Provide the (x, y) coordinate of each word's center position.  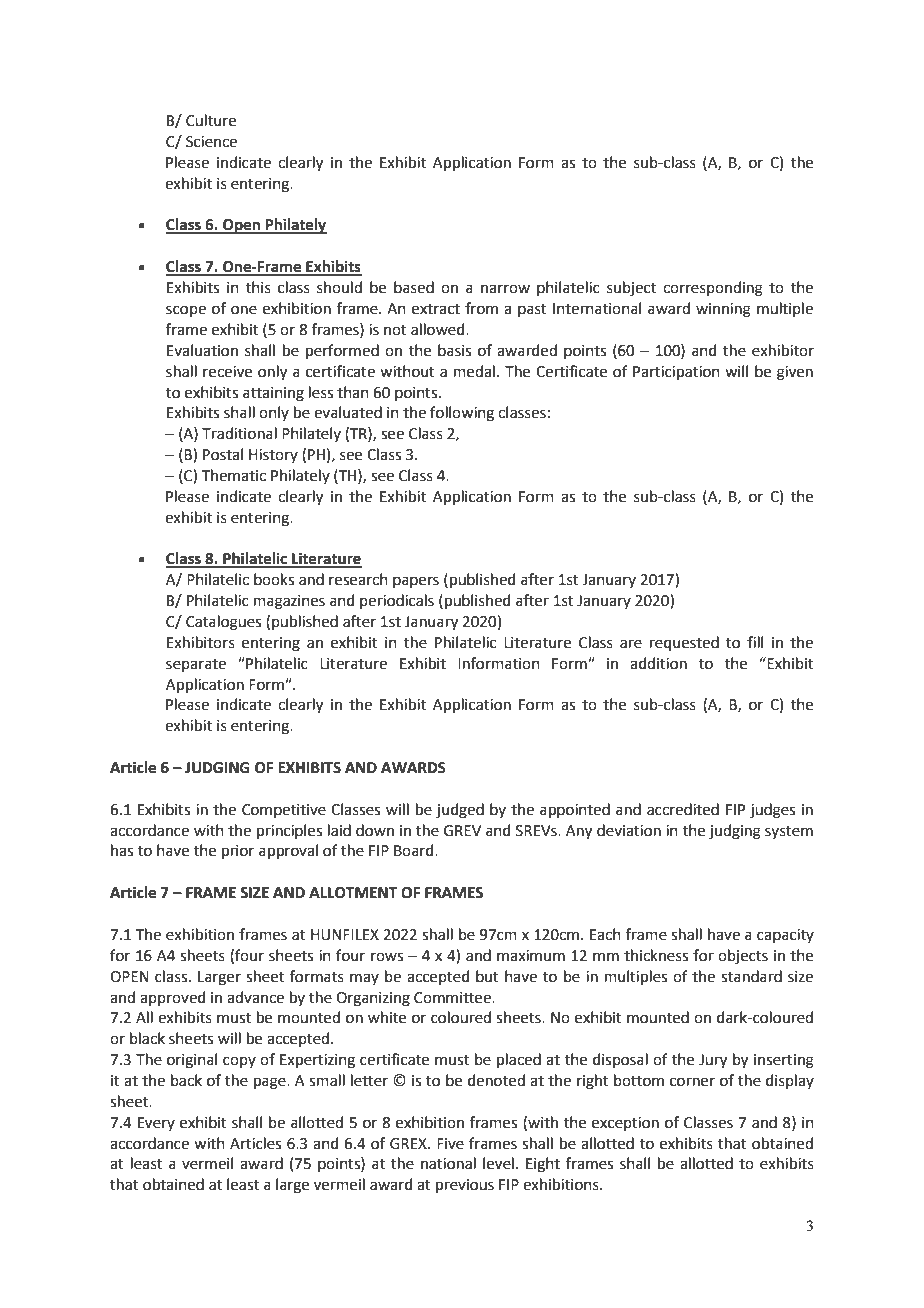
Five (450, 1144)
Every (156, 1124)
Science (211, 142)
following (462, 414)
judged (460, 811)
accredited (683, 809)
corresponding (713, 289)
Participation (676, 373)
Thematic (234, 475)
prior (238, 852)
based (414, 287)
